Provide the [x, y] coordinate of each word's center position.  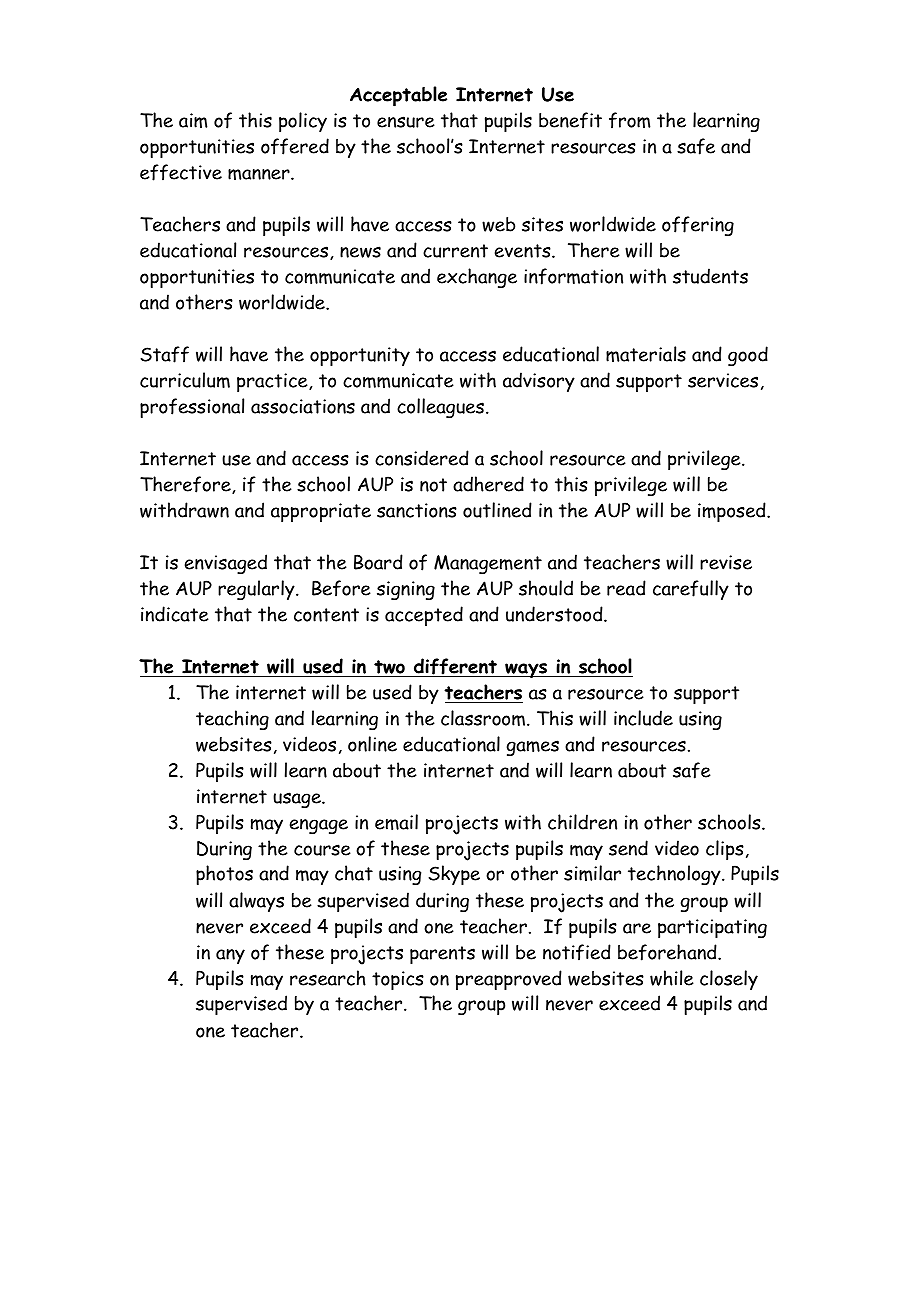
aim [193, 120]
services [723, 380]
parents [442, 955]
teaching [232, 720]
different [455, 667]
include [643, 718]
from [629, 120]
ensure [406, 122]
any [230, 956]
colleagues [440, 408]
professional [192, 408]
